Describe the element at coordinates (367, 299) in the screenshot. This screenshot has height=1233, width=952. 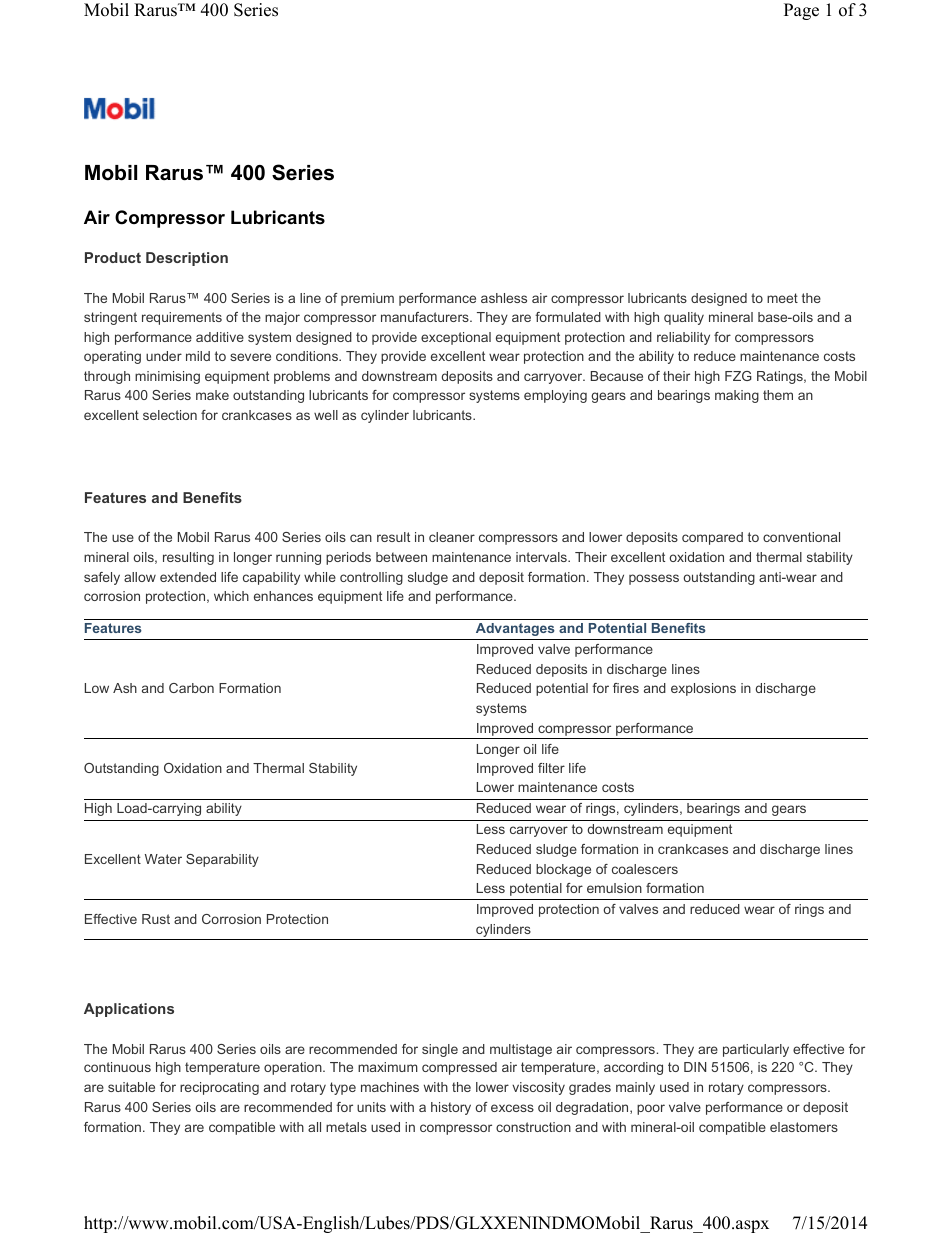
I see `premium` at that location.
